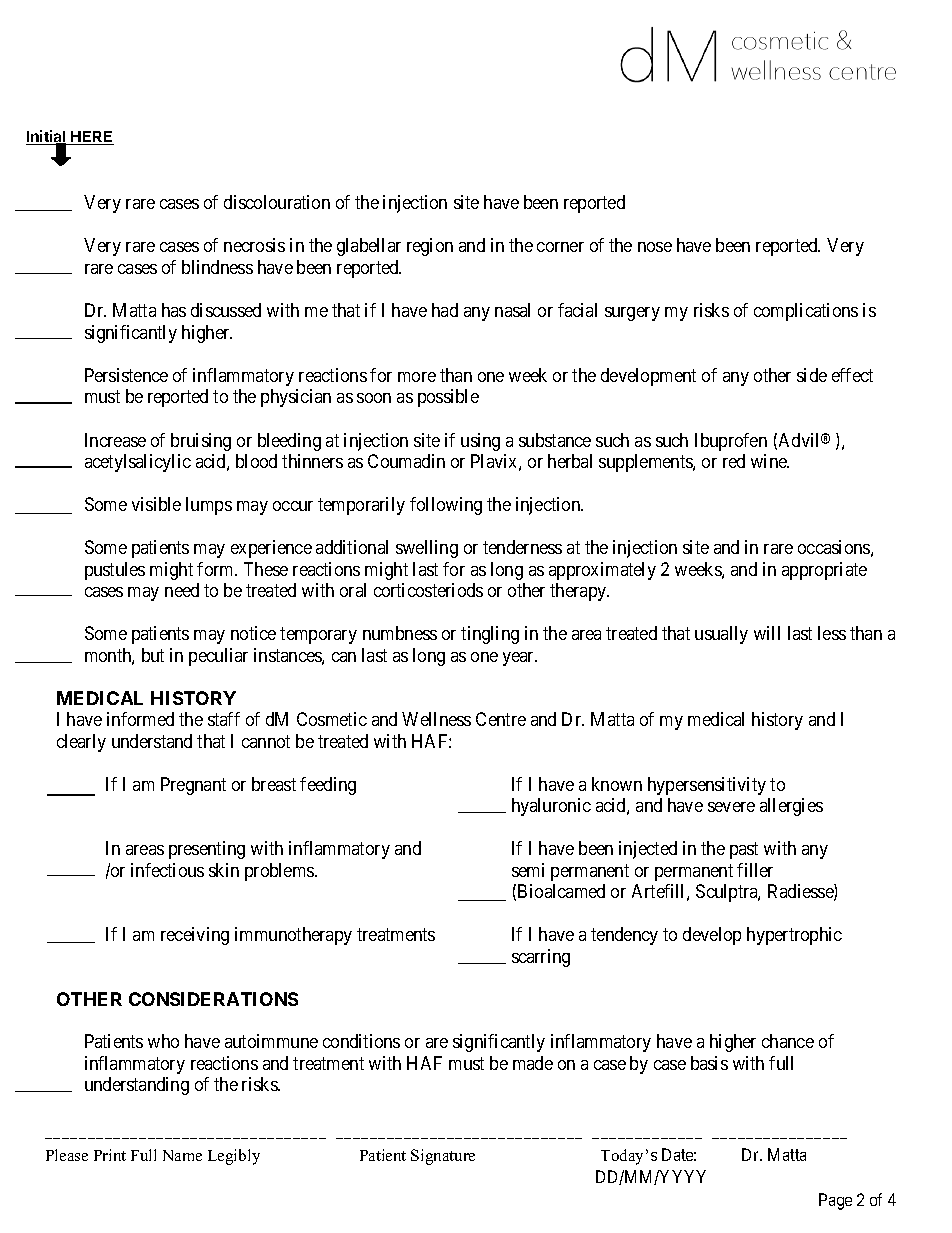 Image resolution: width=952 pixels, height=1233 pixels. What do you see at coordinates (528, 870) in the screenshot?
I see `semi` at bounding box center [528, 870].
